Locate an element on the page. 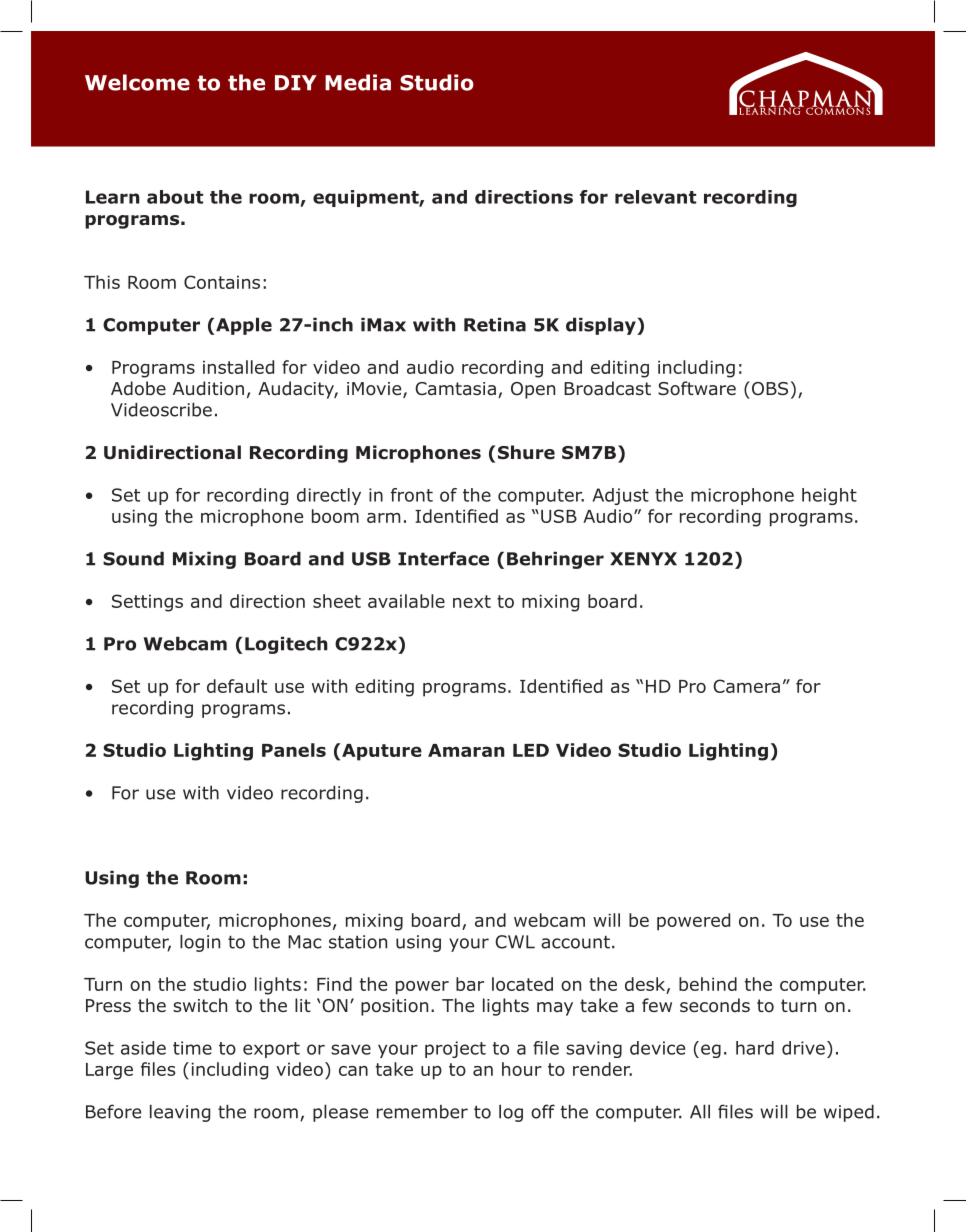  Shure is located at coordinates (526, 452).
